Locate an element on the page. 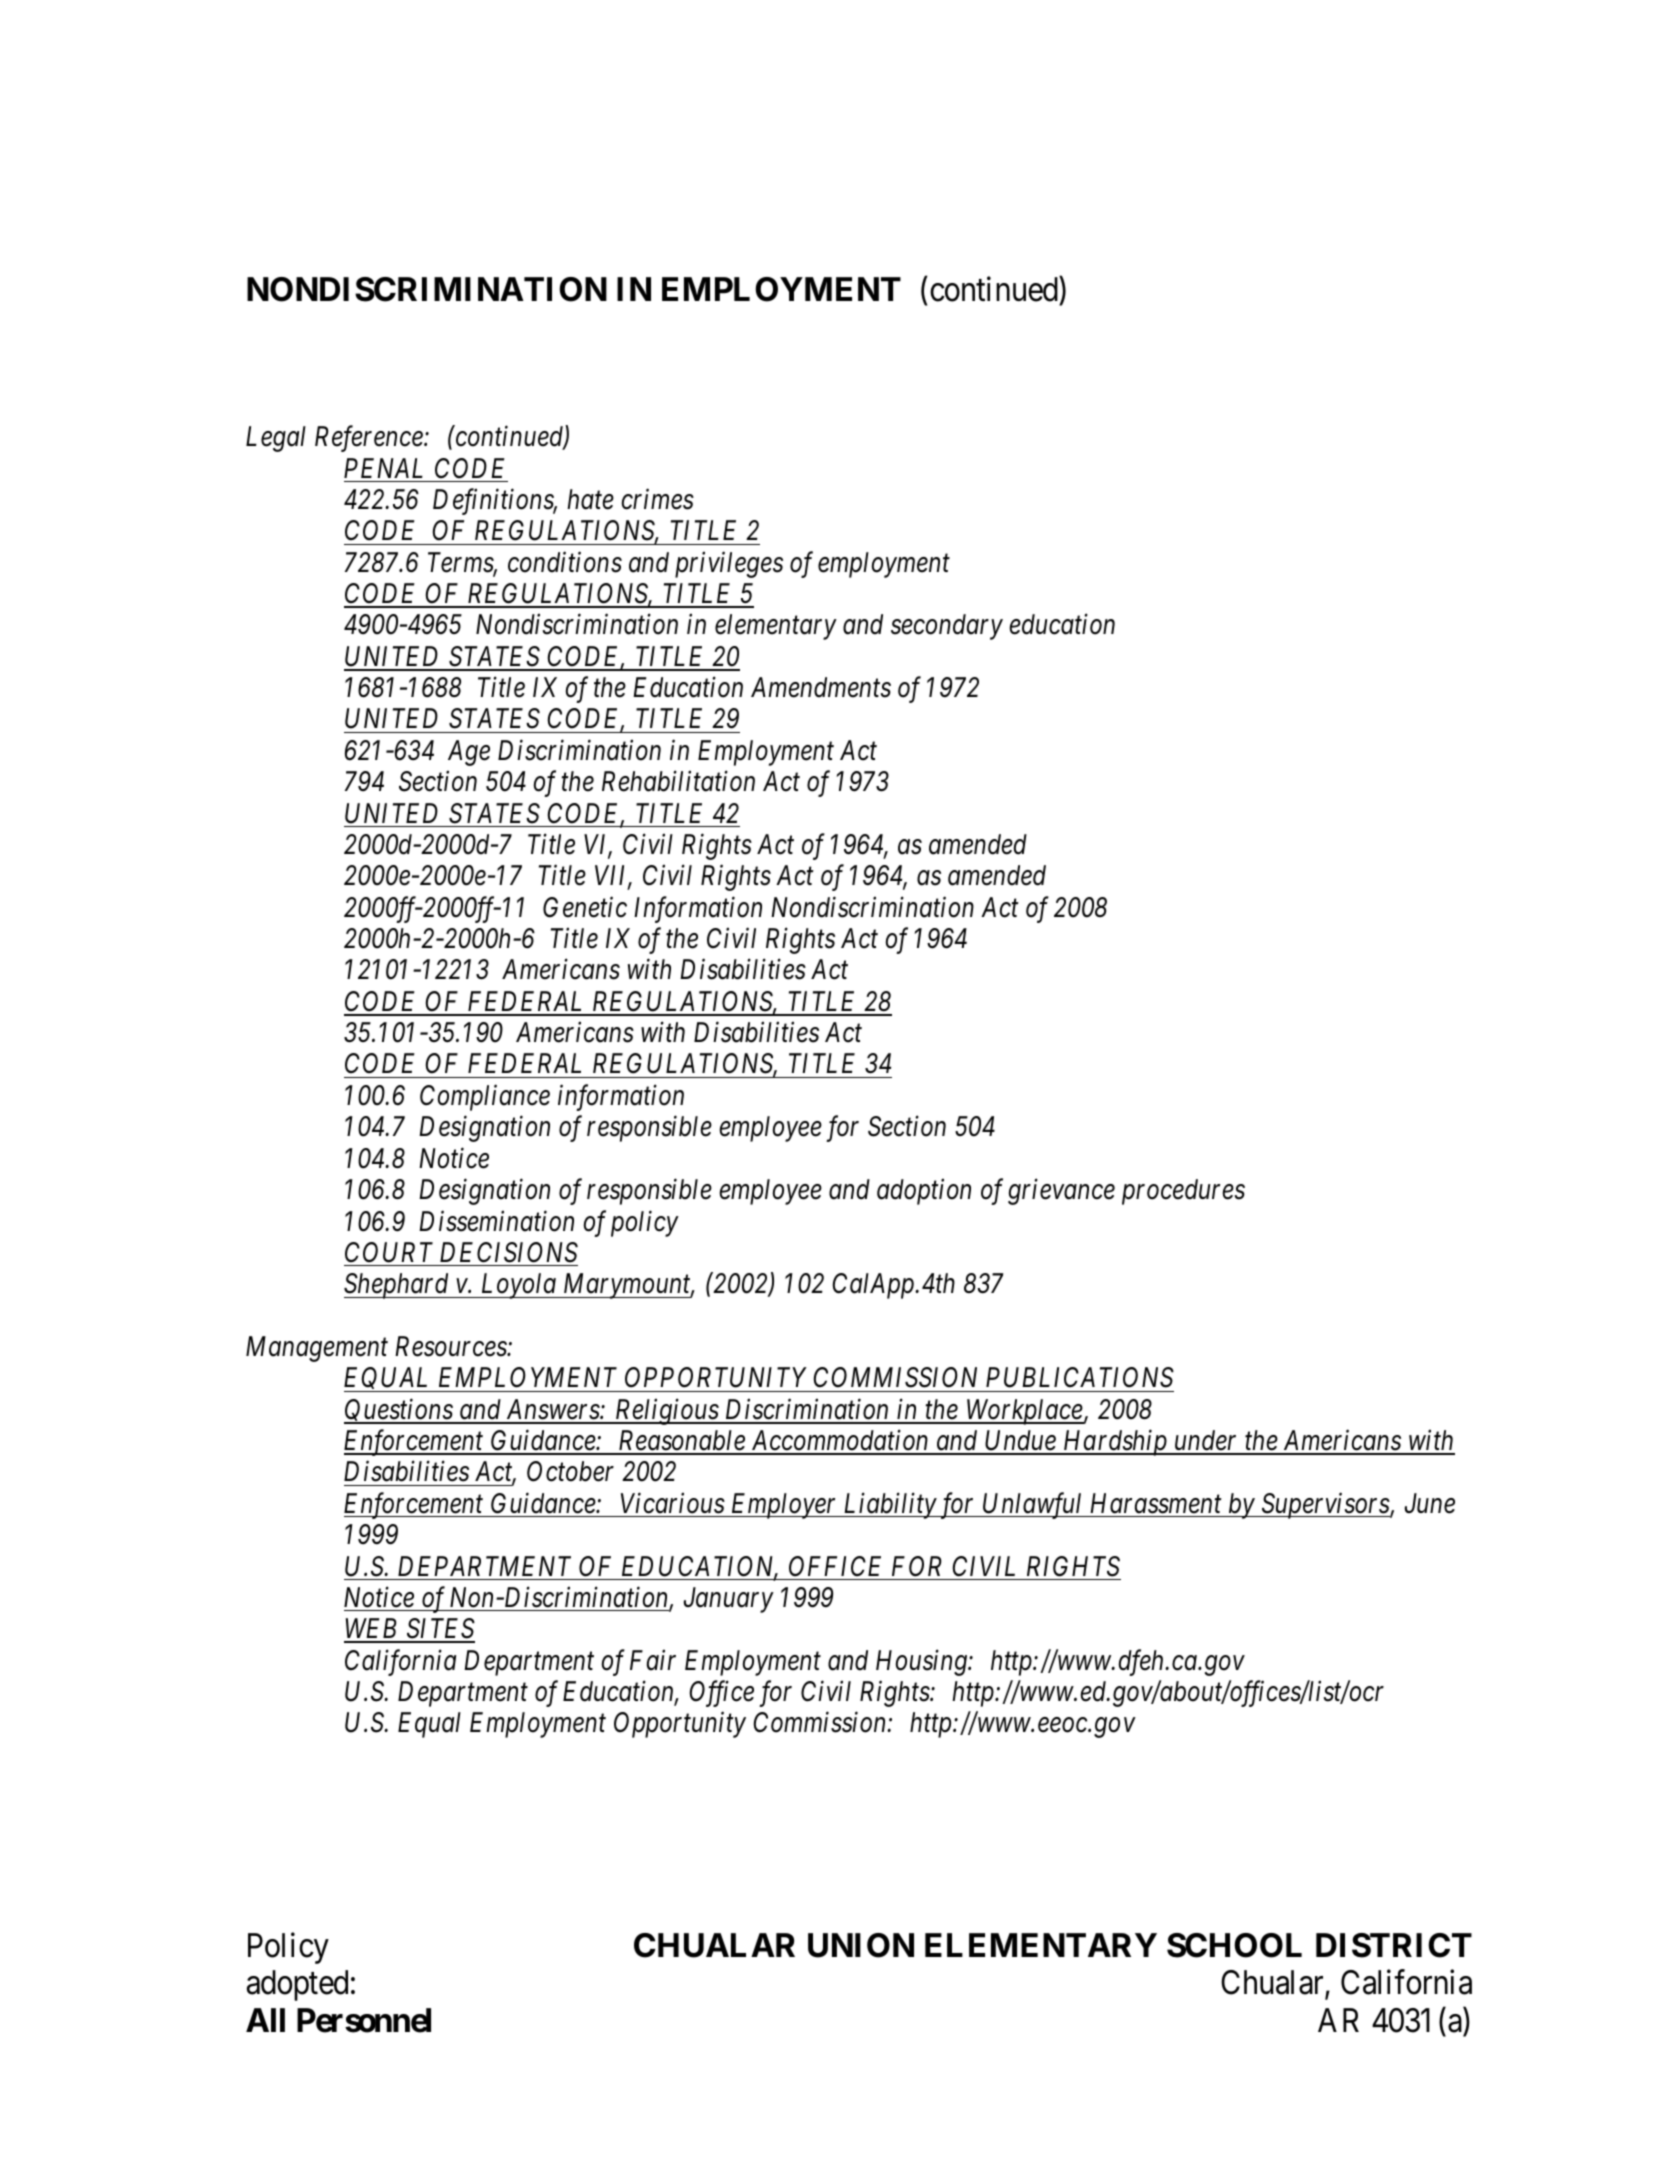  Genetic is located at coordinates (585, 907).
